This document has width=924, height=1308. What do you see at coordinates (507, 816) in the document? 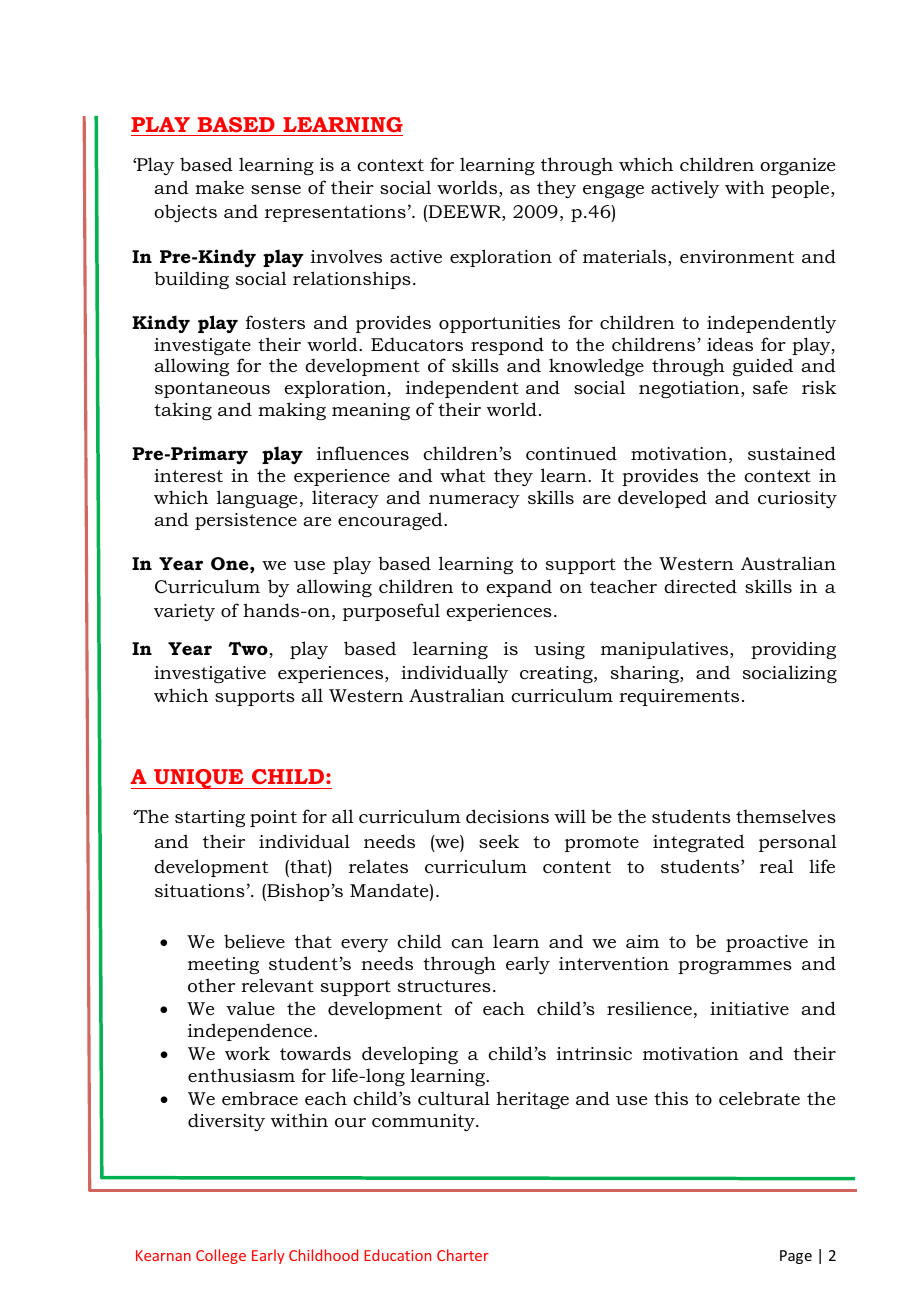
I see `decisions` at bounding box center [507, 816].
